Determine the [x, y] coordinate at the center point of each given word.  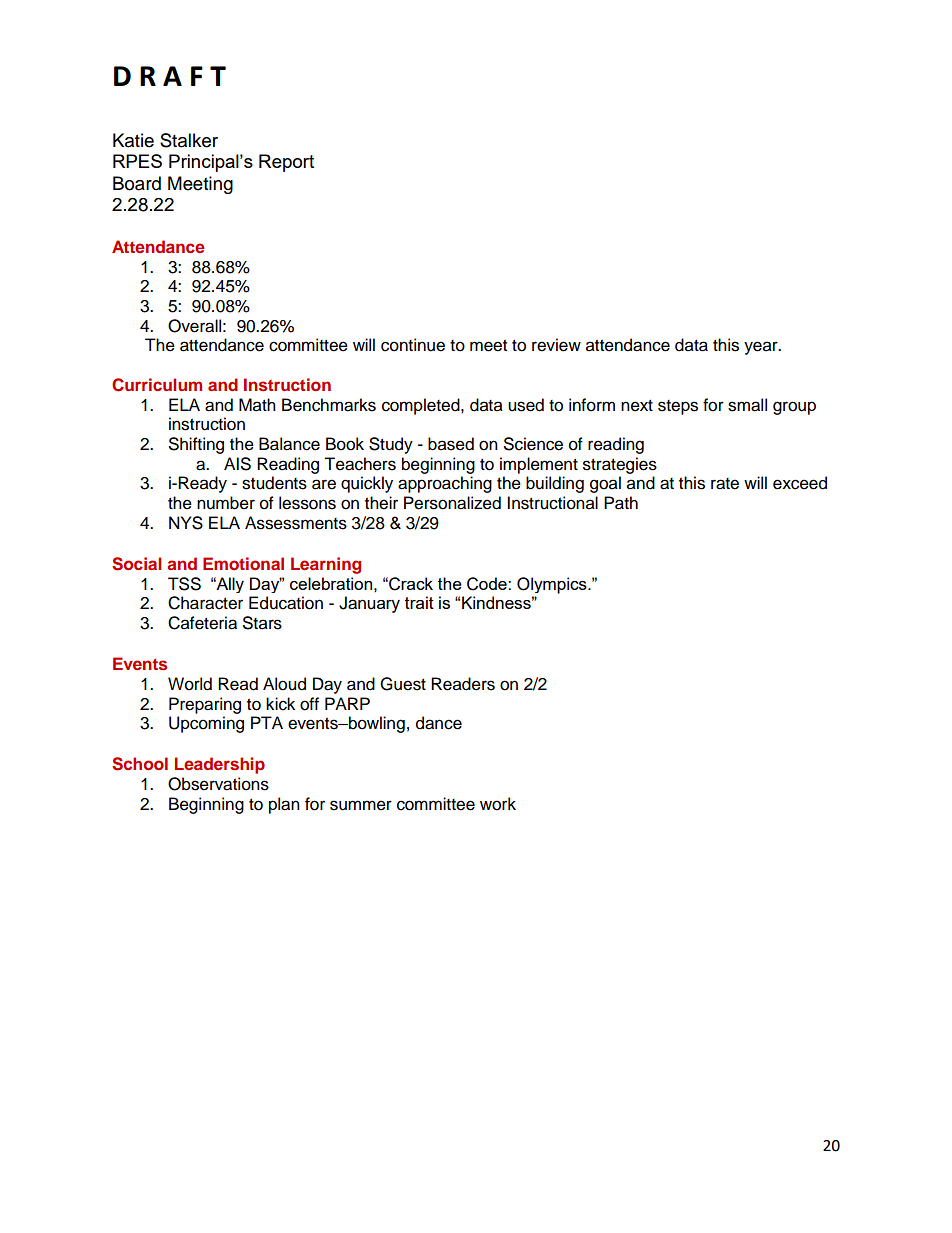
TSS [184, 584]
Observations [218, 784]
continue [413, 345]
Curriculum [157, 385]
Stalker [189, 140]
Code [488, 584]
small [747, 405]
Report [286, 163]
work [498, 804]
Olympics [553, 585]
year [762, 348]
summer [361, 805]
